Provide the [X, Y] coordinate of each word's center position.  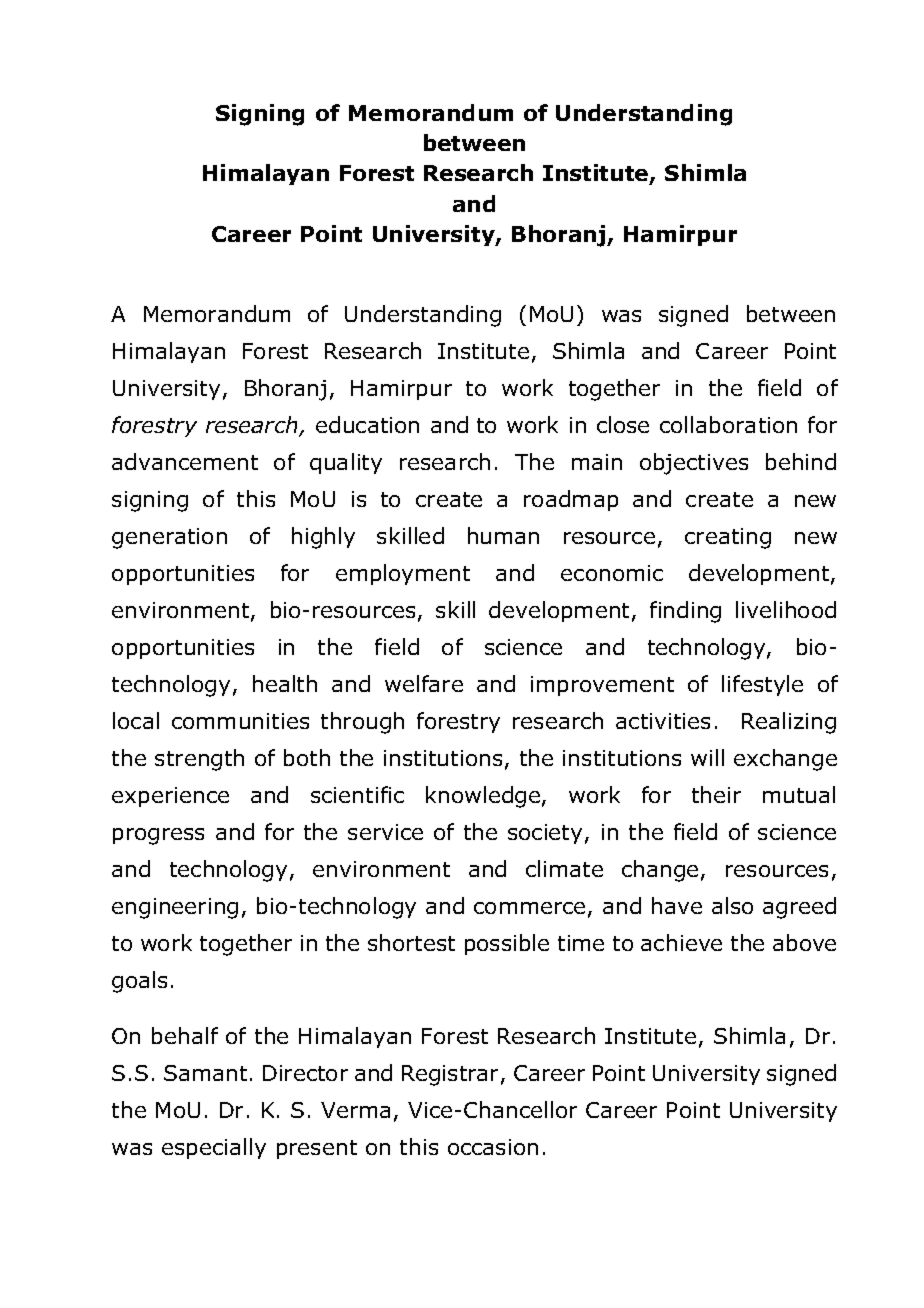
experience [170, 797]
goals [139, 982]
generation [169, 538]
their [716, 794]
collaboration [728, 424]
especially [214, 1148]
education [367, 424]
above [804, 942]
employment [403, 574]
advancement [185, 461]
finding [685, 612]
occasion [493, 1147]
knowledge [483, 797]
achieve [681, 942]
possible [507, 944]
